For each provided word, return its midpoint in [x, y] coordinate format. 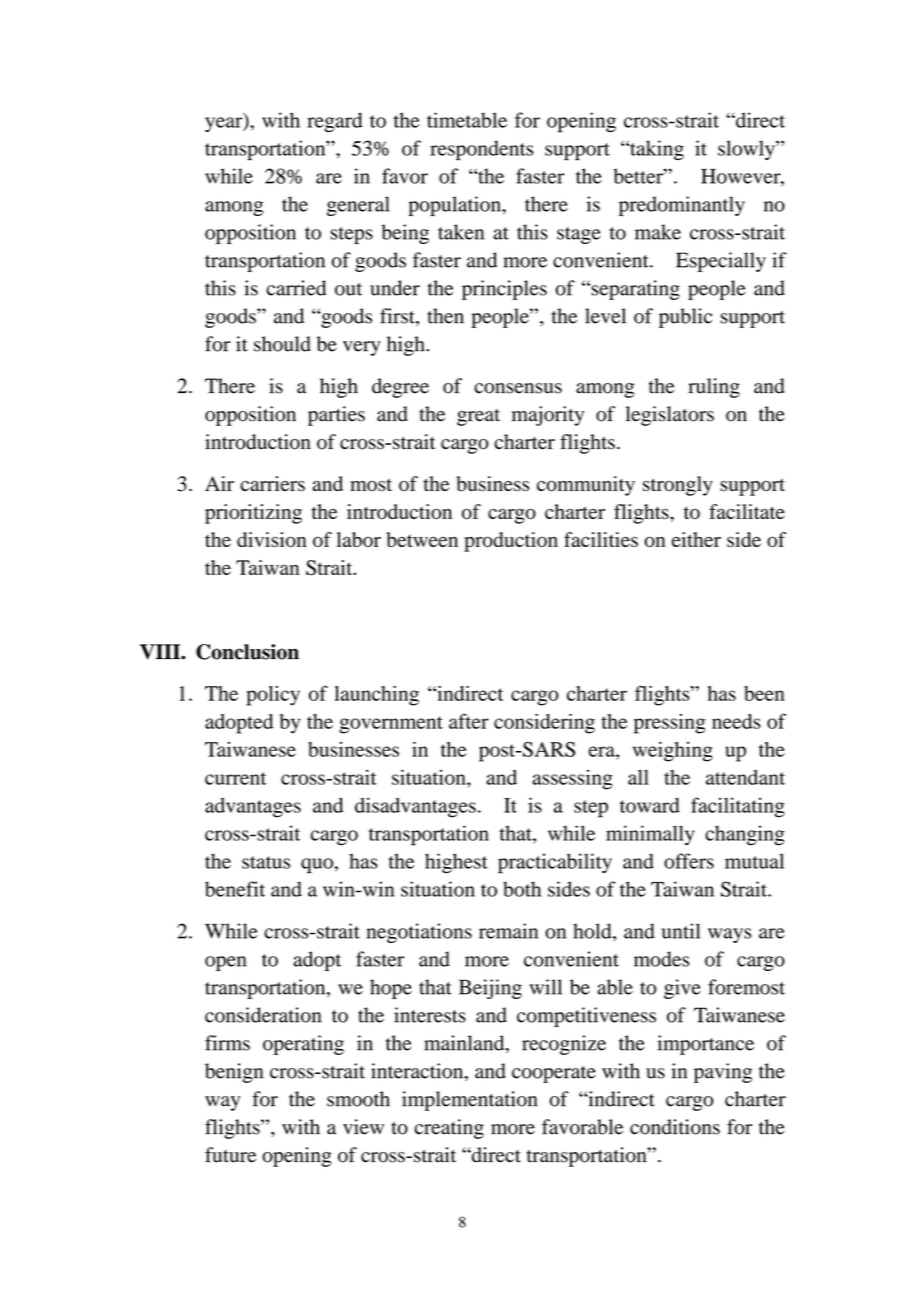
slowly [747, 150]
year [225, 124]
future [230, 1155]
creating [449, 1129]
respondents [481, 150]
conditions [675, 1127]
